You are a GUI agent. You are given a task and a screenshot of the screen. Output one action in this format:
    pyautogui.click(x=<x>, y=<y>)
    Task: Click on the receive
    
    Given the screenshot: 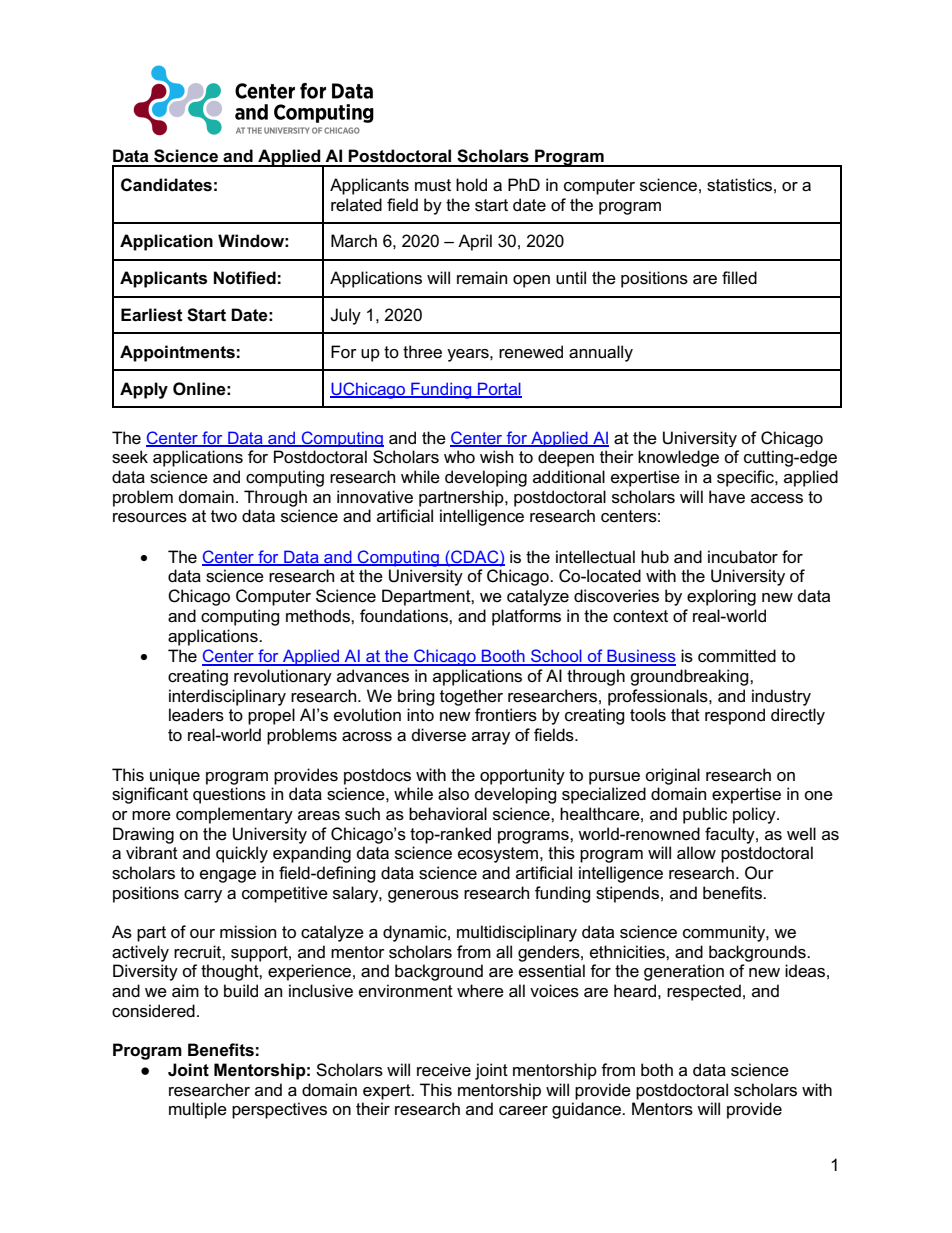 What is the action you would take?
    pyautogui.click(x=444, y=1070)
